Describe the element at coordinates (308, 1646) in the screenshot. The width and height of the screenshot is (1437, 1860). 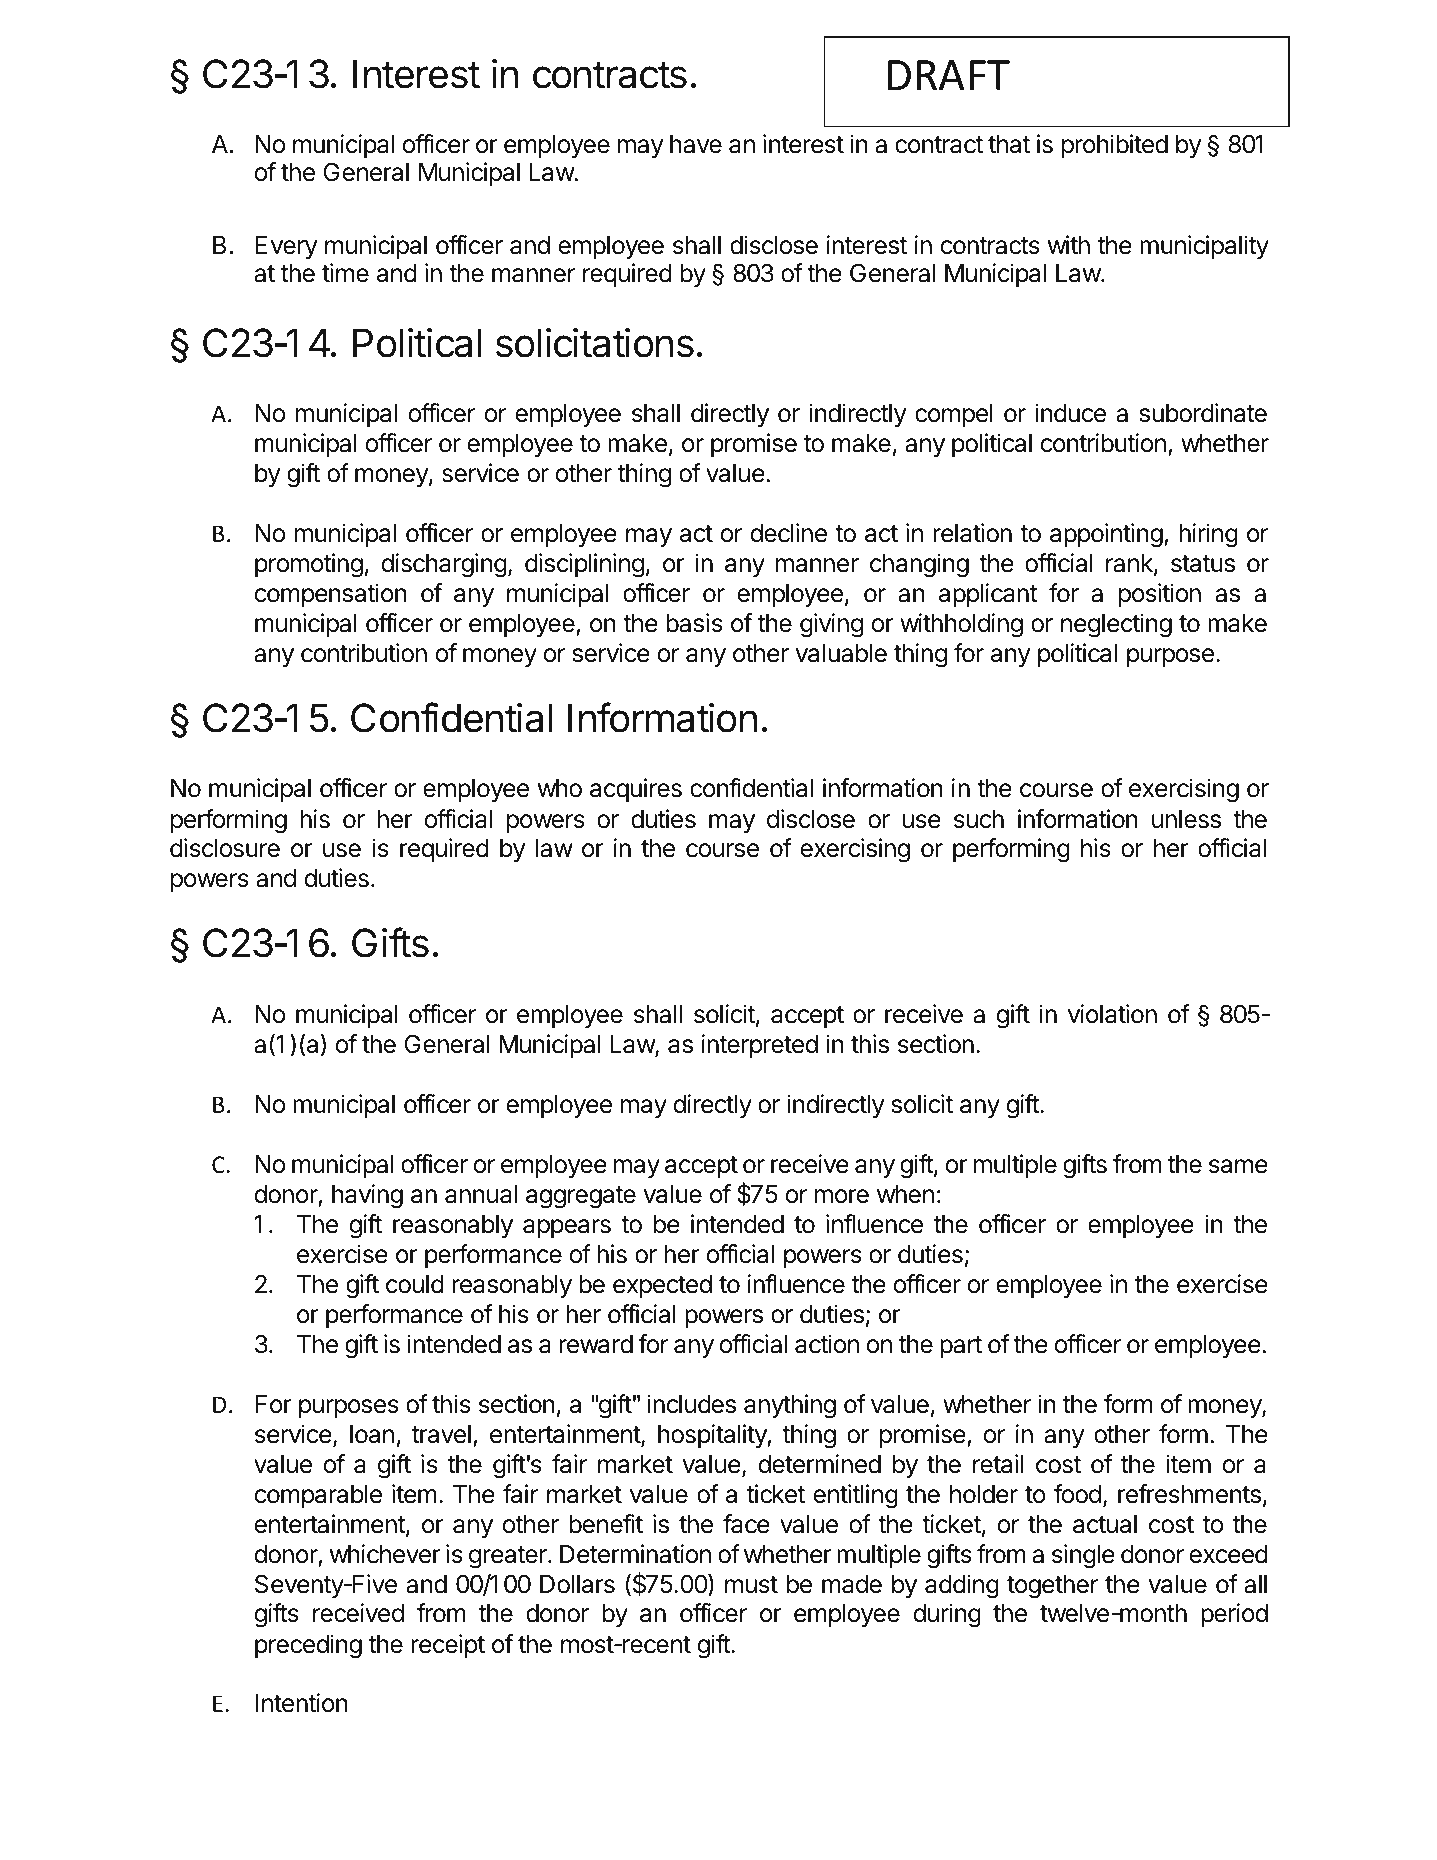
I see `preceding` at that location.
